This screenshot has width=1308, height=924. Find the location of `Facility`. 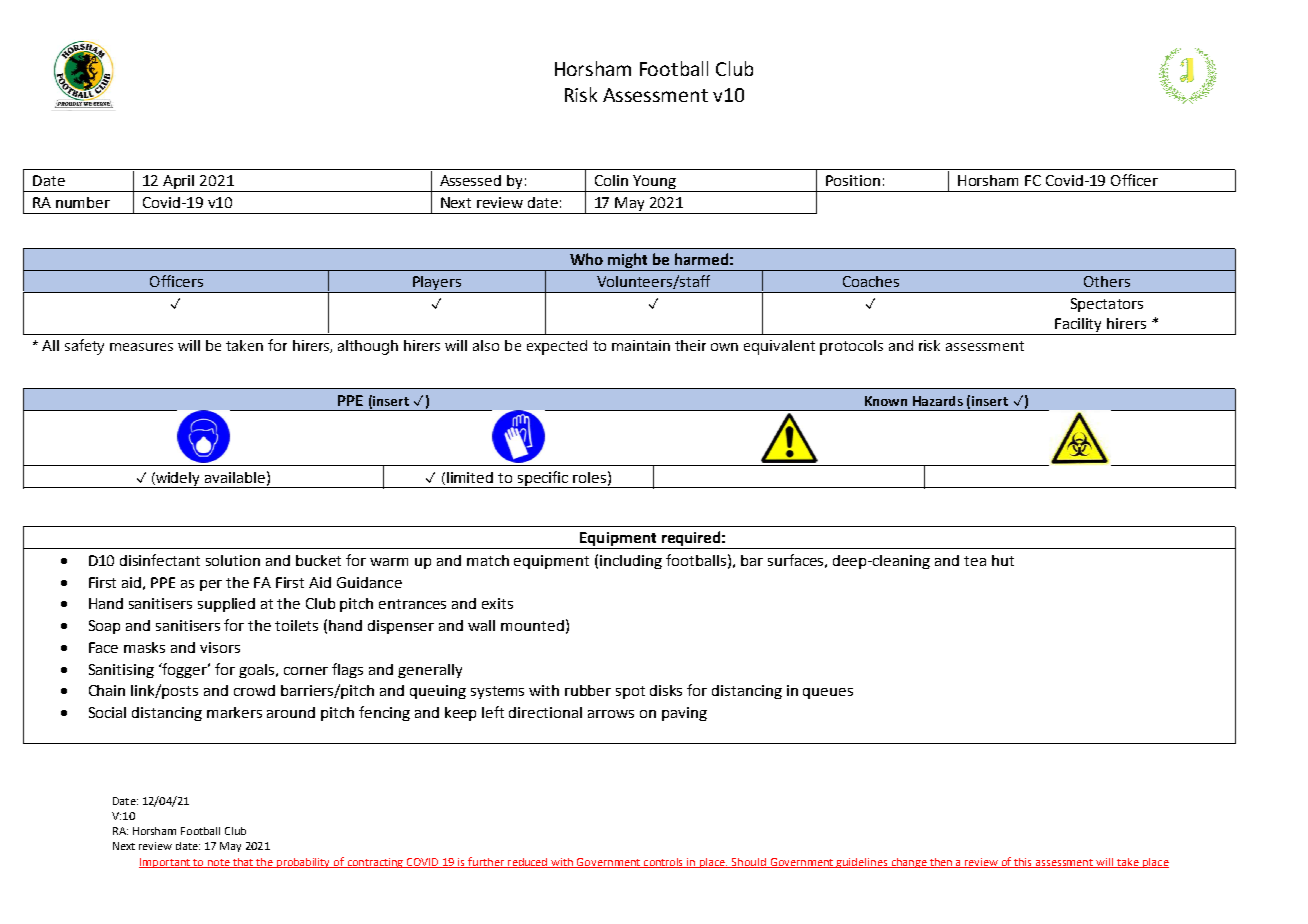

Facility is located at coordinates (1079, 326).
